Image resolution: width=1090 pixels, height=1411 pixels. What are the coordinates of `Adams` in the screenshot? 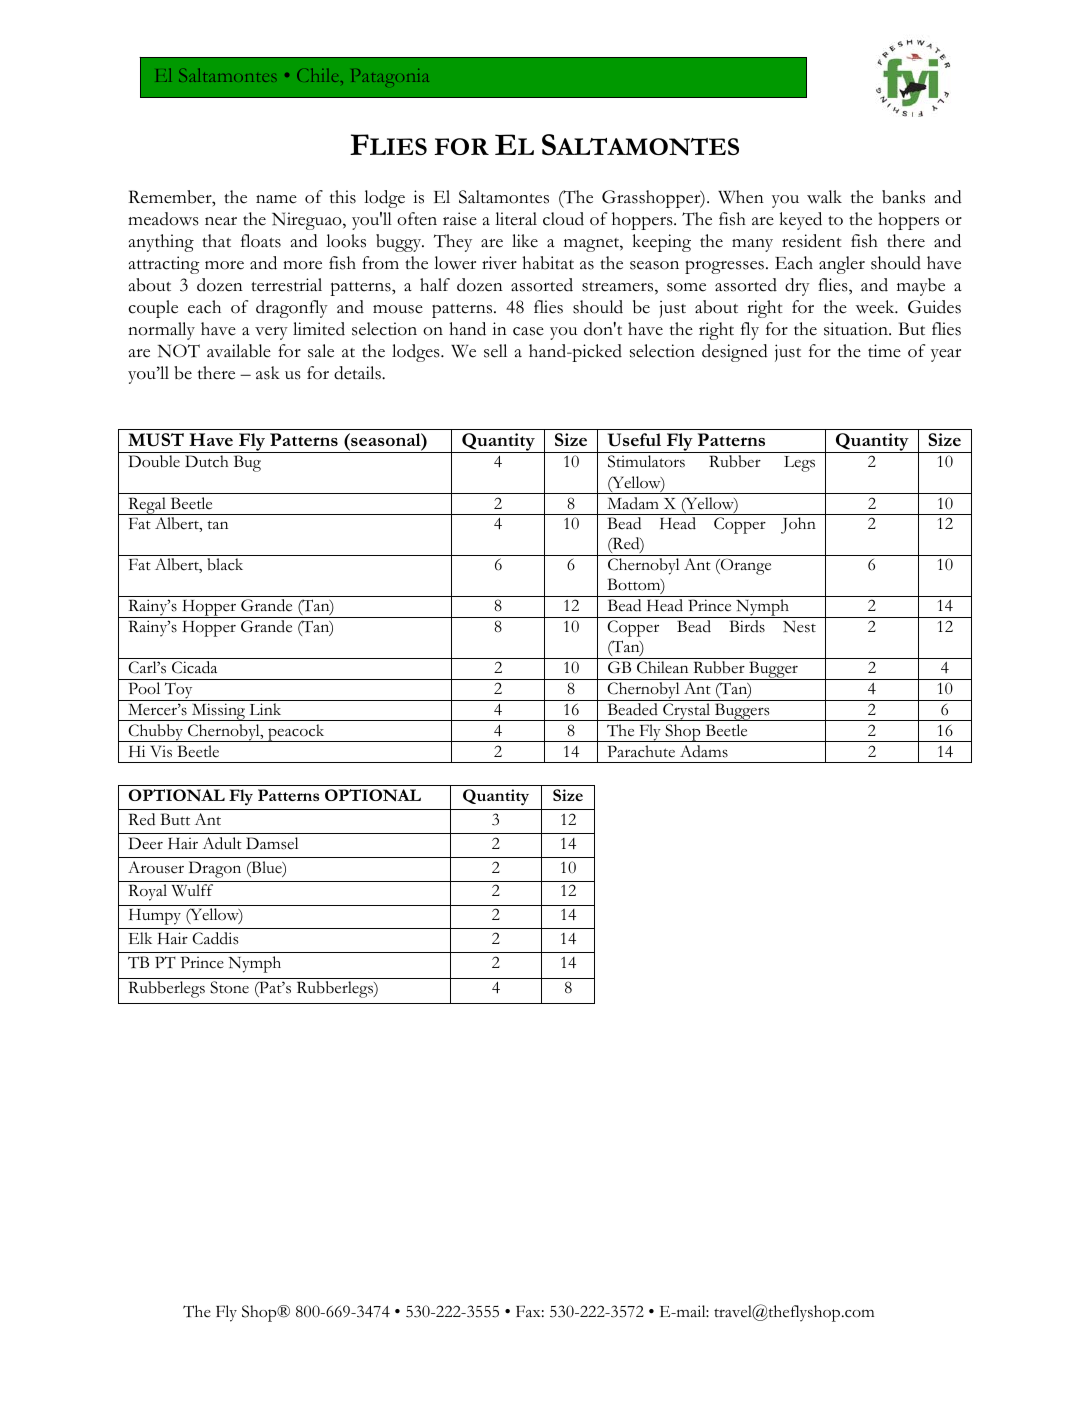 It's located at (704, 751).
